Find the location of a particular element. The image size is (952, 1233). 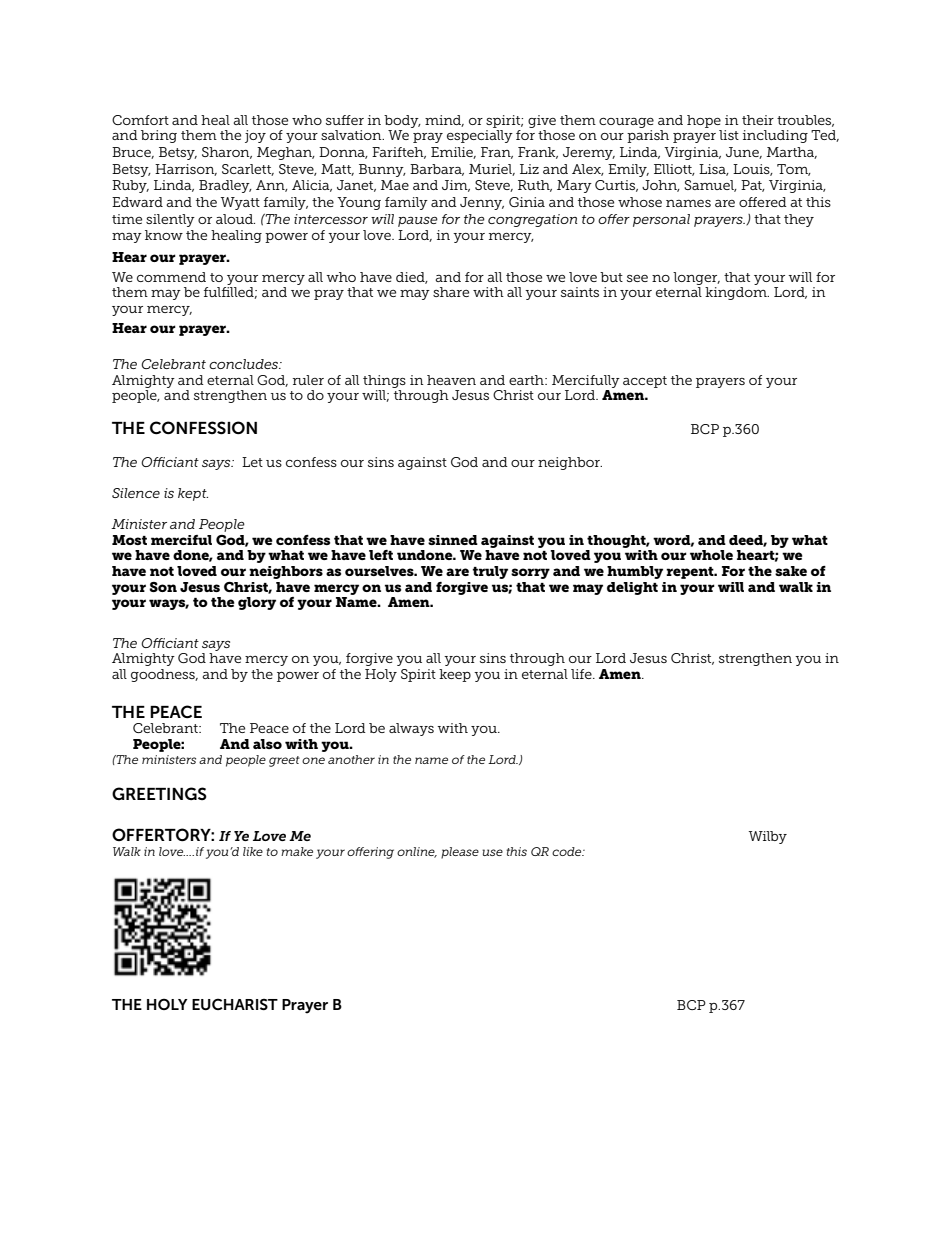

keep is located at coordinates (455, 675).
